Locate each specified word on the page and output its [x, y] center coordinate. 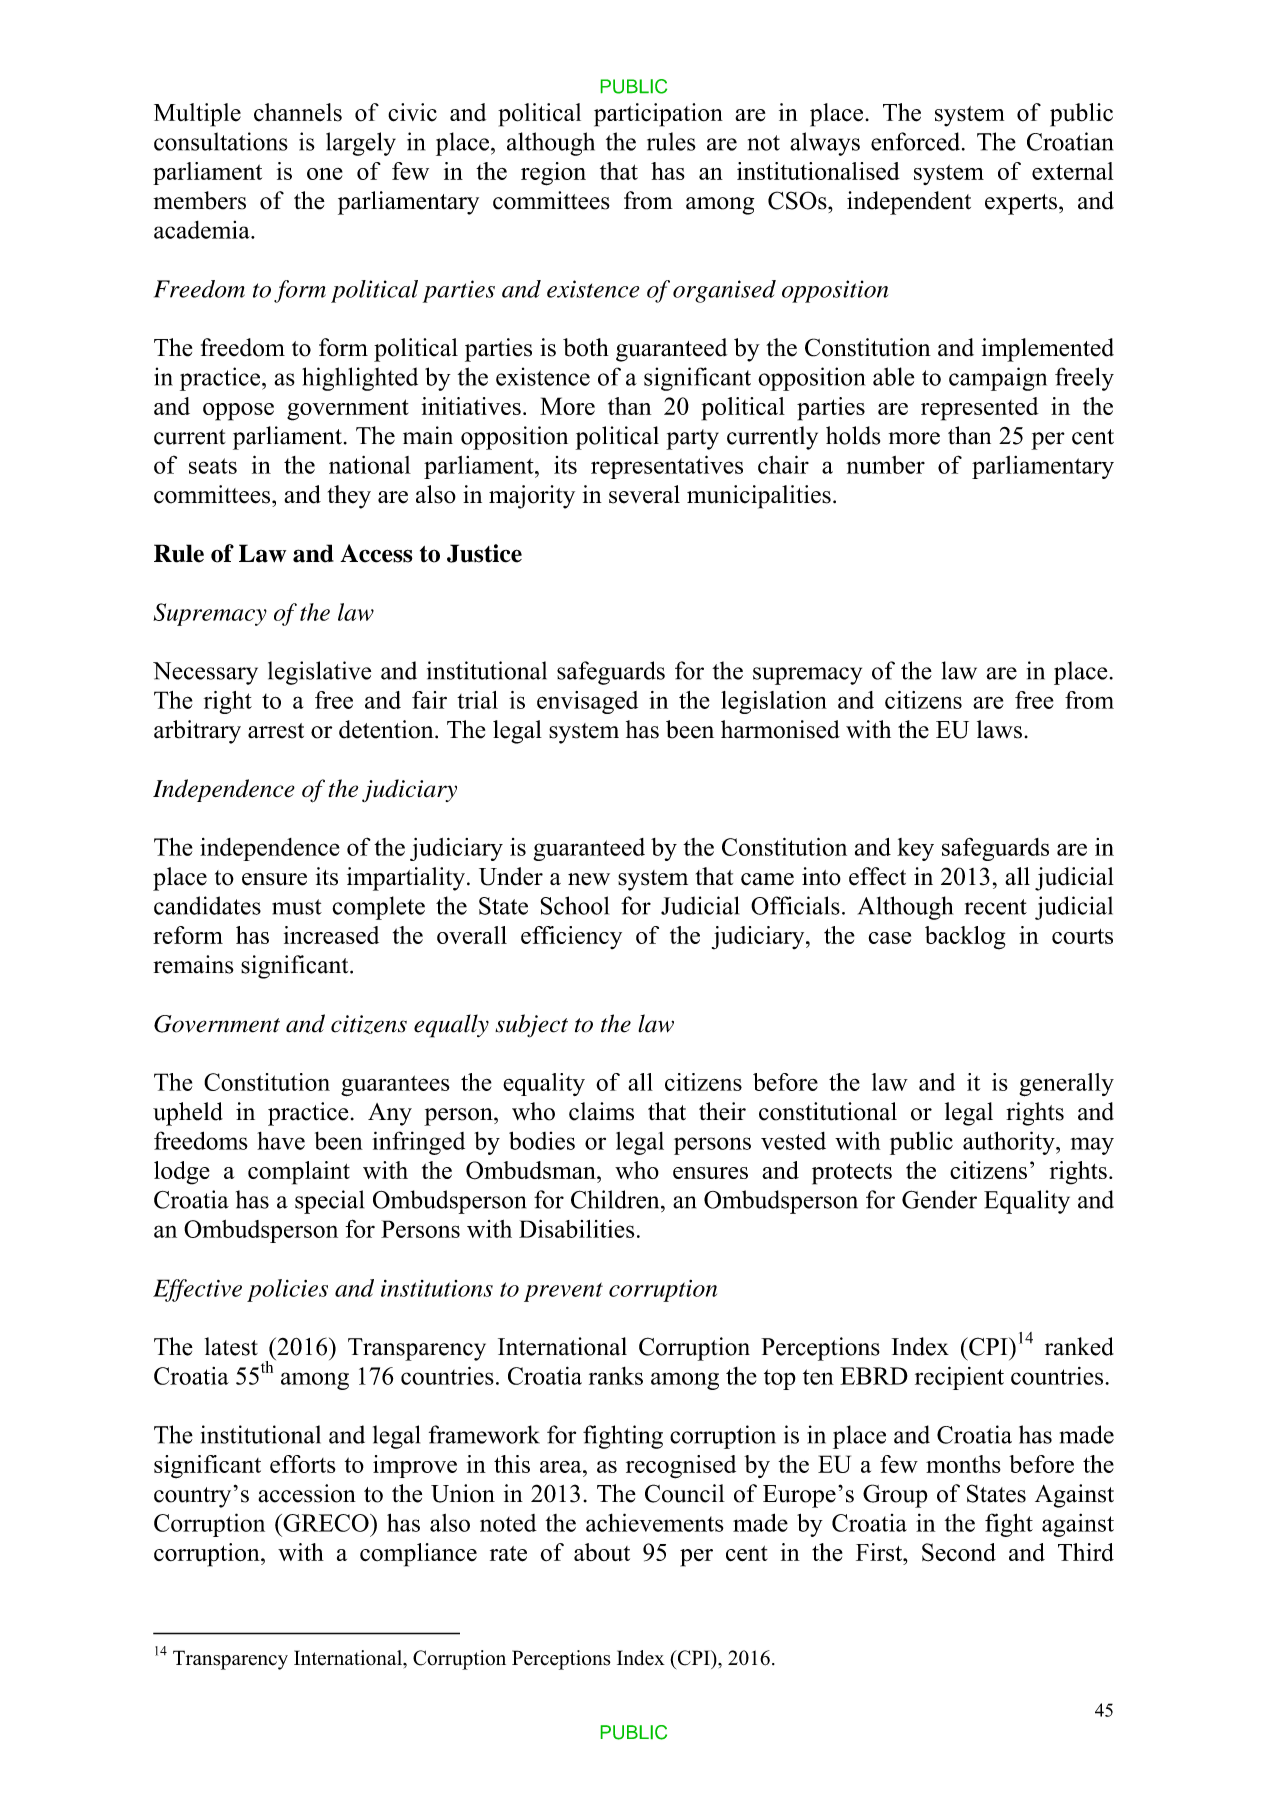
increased [331, 935]
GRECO [326, 1523]
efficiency [571, 937]
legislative [319, 673]
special [329, 1202]
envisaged [587, 702]
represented [980, 409]
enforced [917, 141]
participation [658, 115]
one [325, 174]
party [692, 439]
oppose [238, 412]
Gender [939, 1199]
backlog [965, 938]
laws [999, 729]
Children [616, 1199]
